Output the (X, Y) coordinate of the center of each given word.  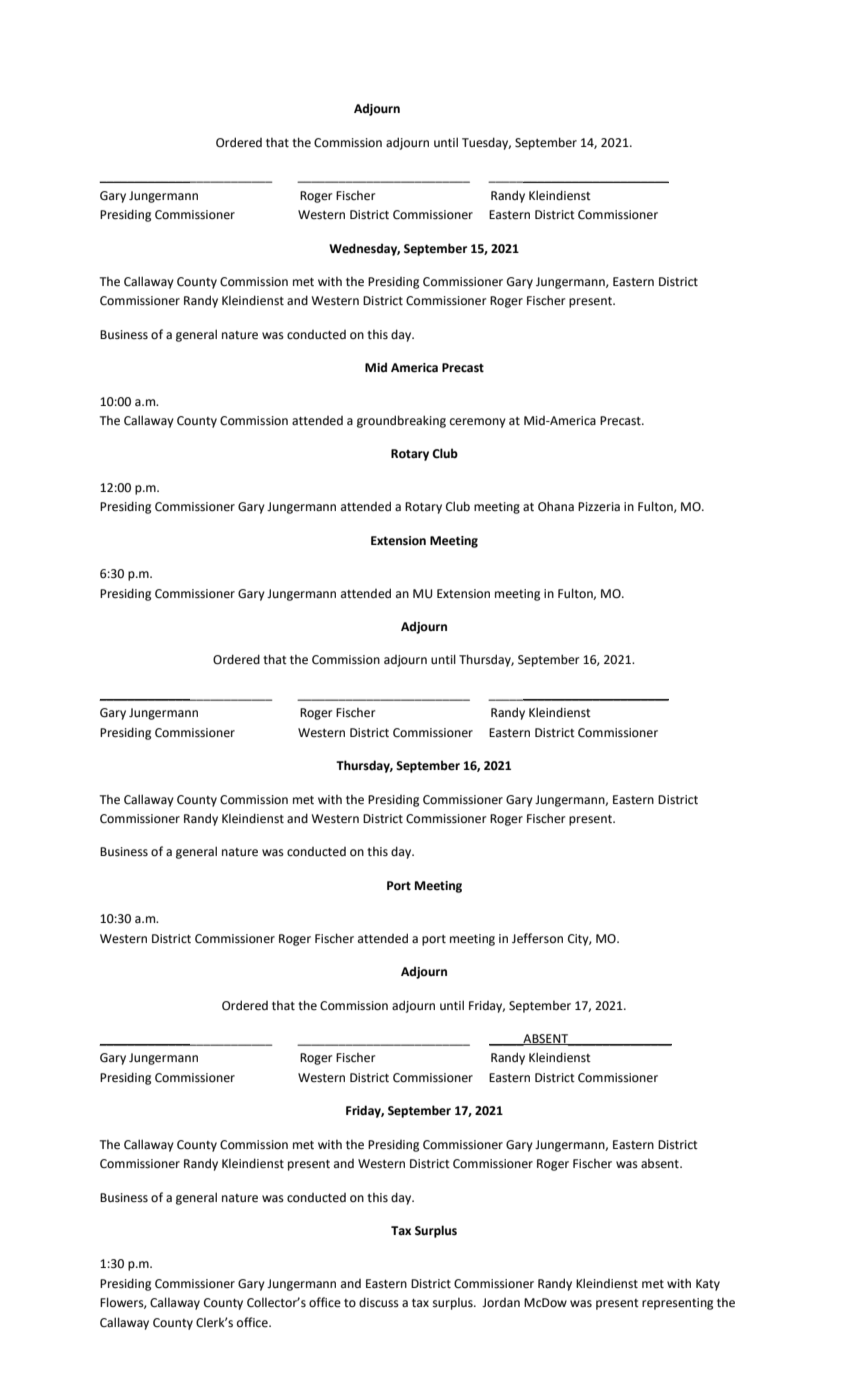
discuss (379, 1302)
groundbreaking (401, 421)
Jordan (501, 1303)
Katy (708, 1285)
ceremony (478, 423)
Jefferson (537, 938)
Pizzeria (599, 507)
